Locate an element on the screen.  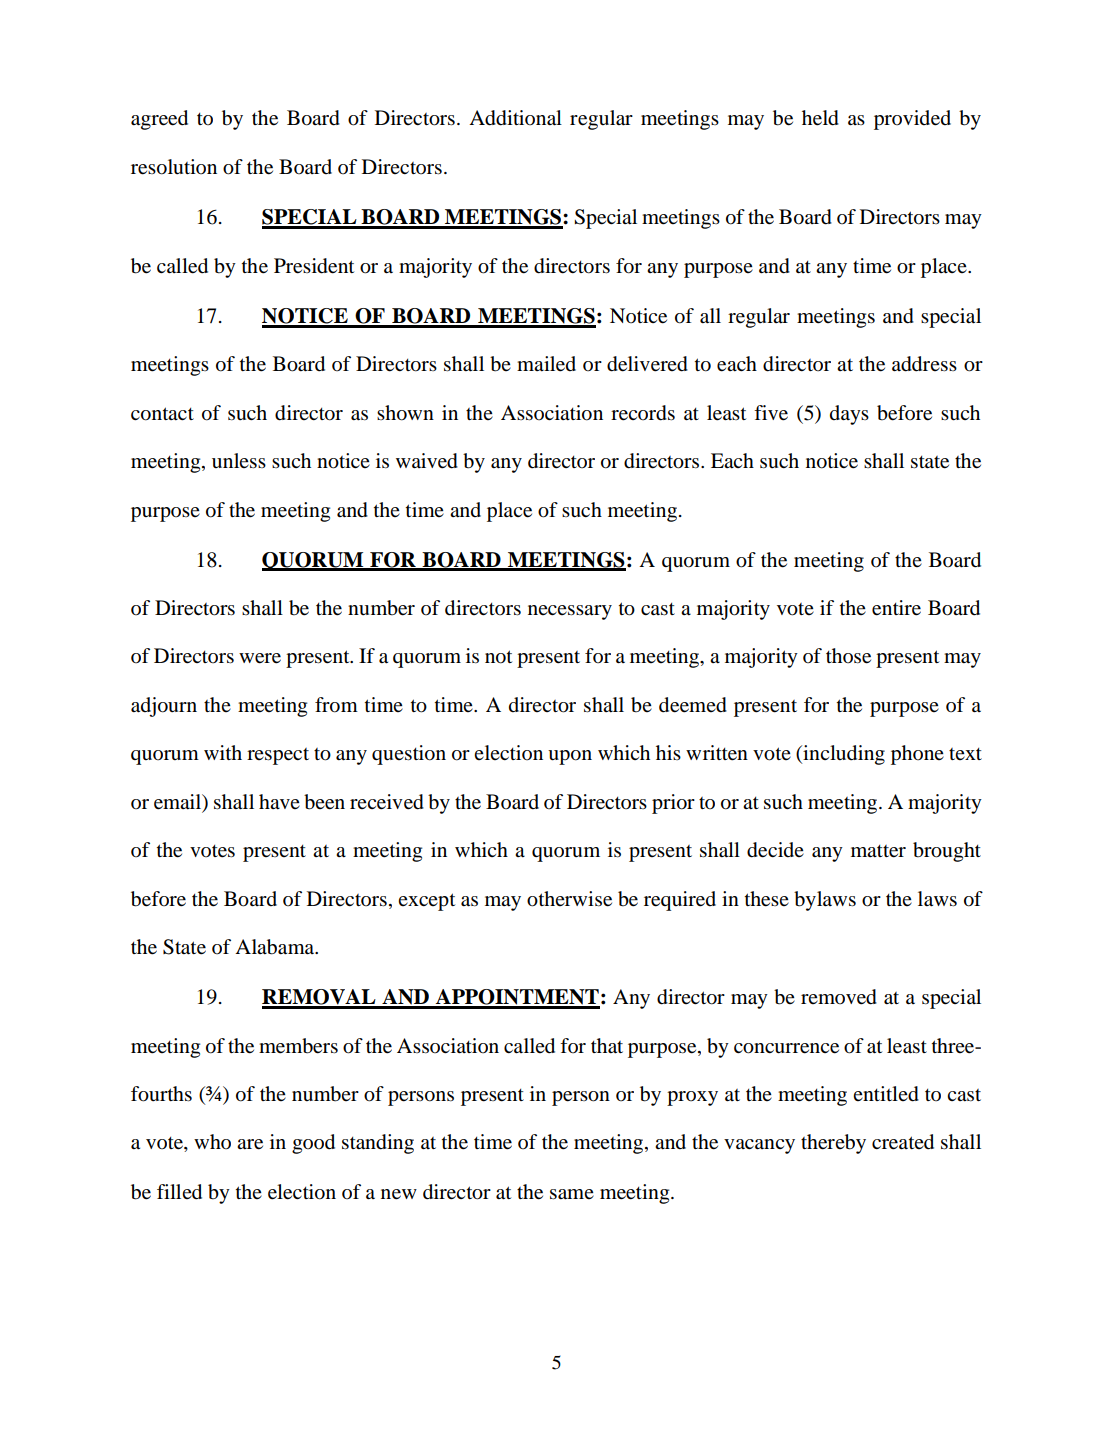
were is located at coordinates (260, 658).
